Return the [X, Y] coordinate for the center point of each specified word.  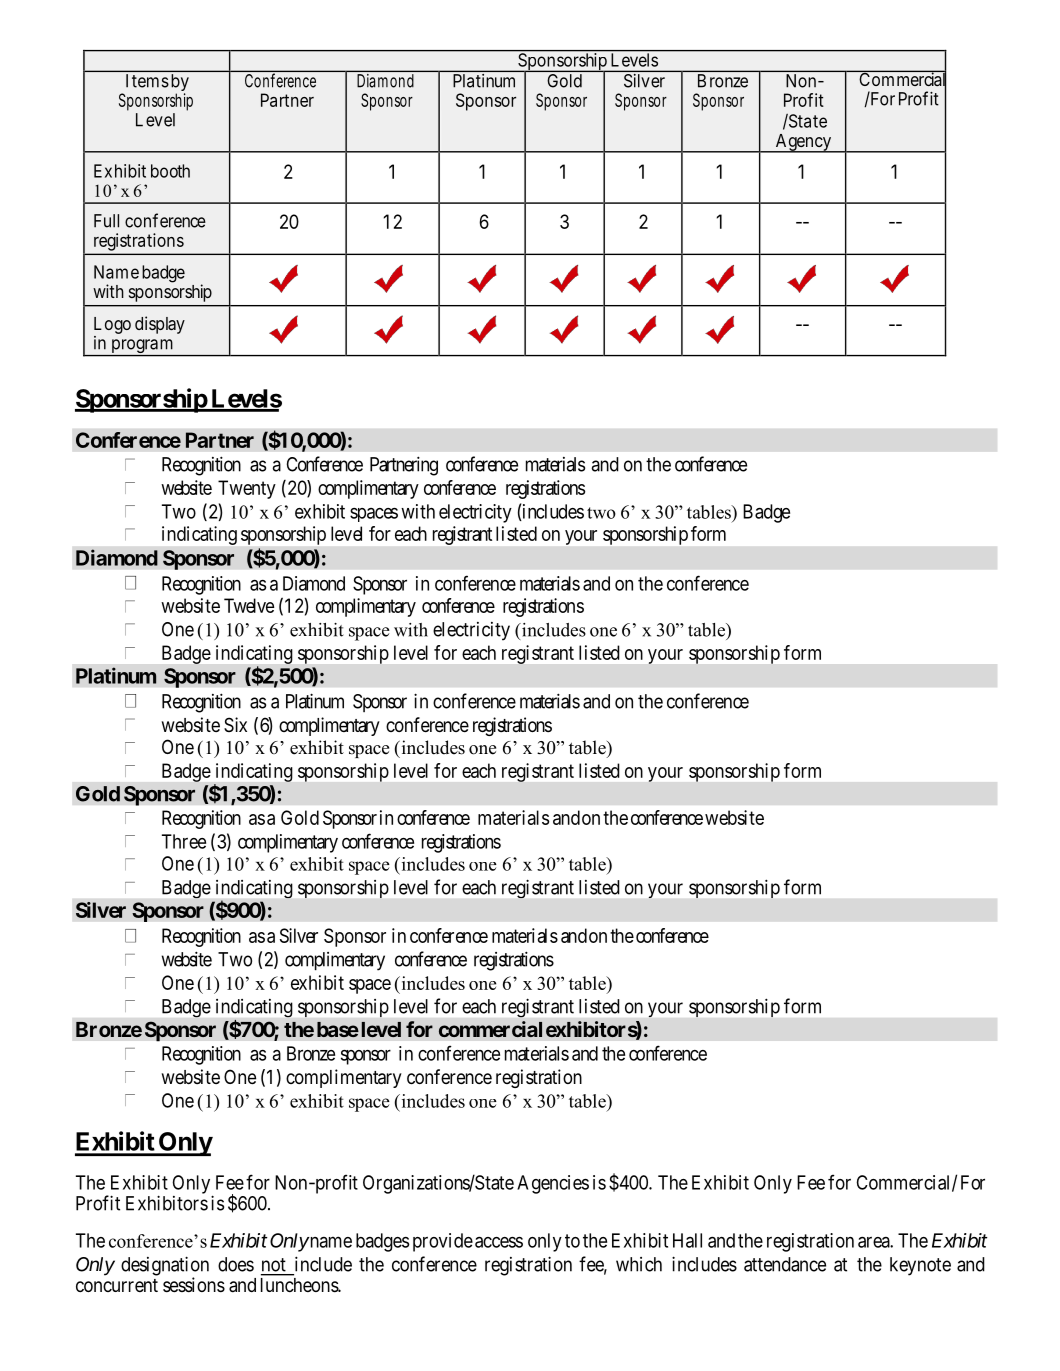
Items [147, 81]
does [236, 1264]
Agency [803, 143]
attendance [785, 1264]
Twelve [249, 605]
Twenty [247, 489]
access [499, 1242]
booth [170, 171]
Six [235, 724]
